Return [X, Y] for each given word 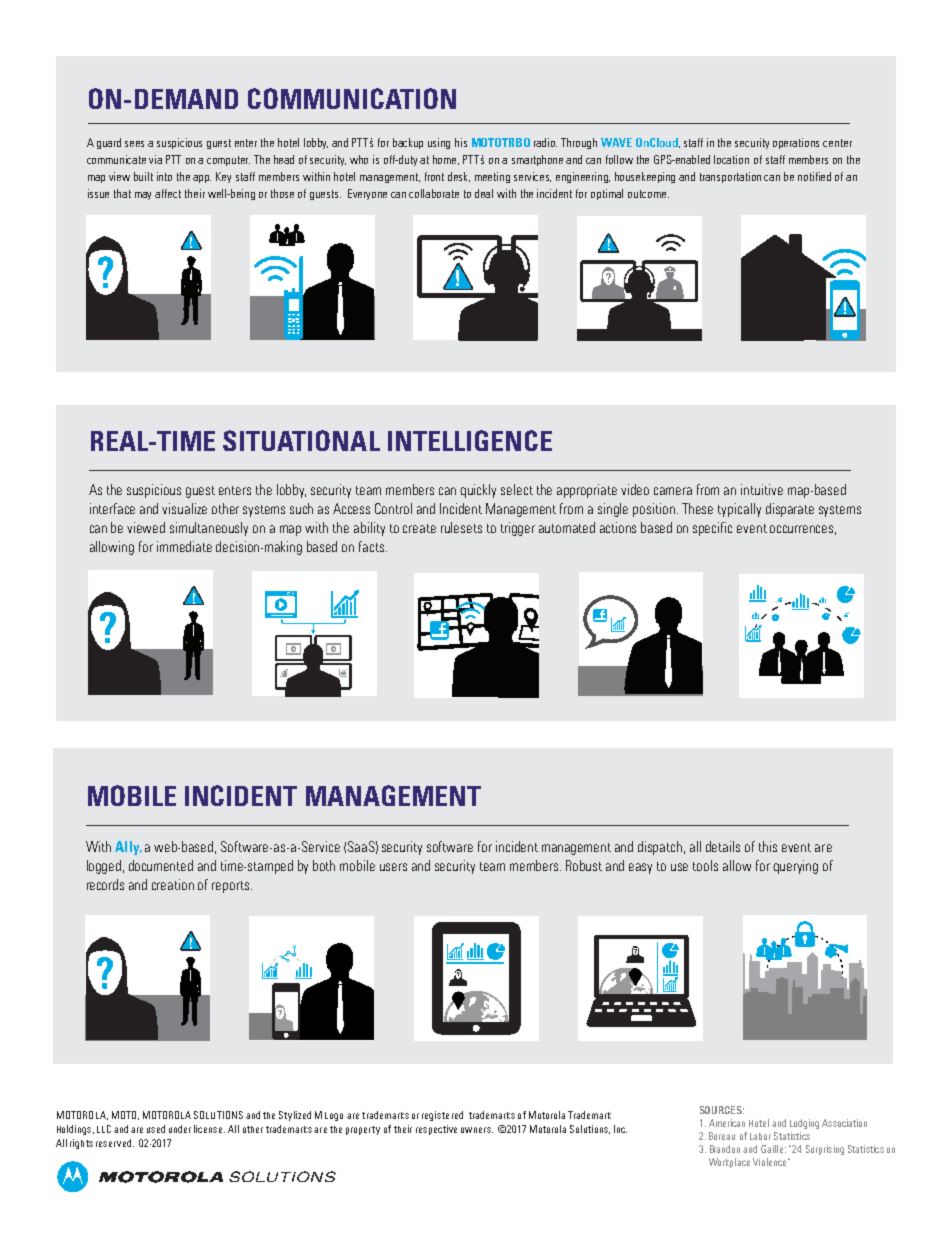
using [439, 143]
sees [134, 144]
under [180, 1129]
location [731, 159]
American [727, 1123]
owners [477, 1130]
